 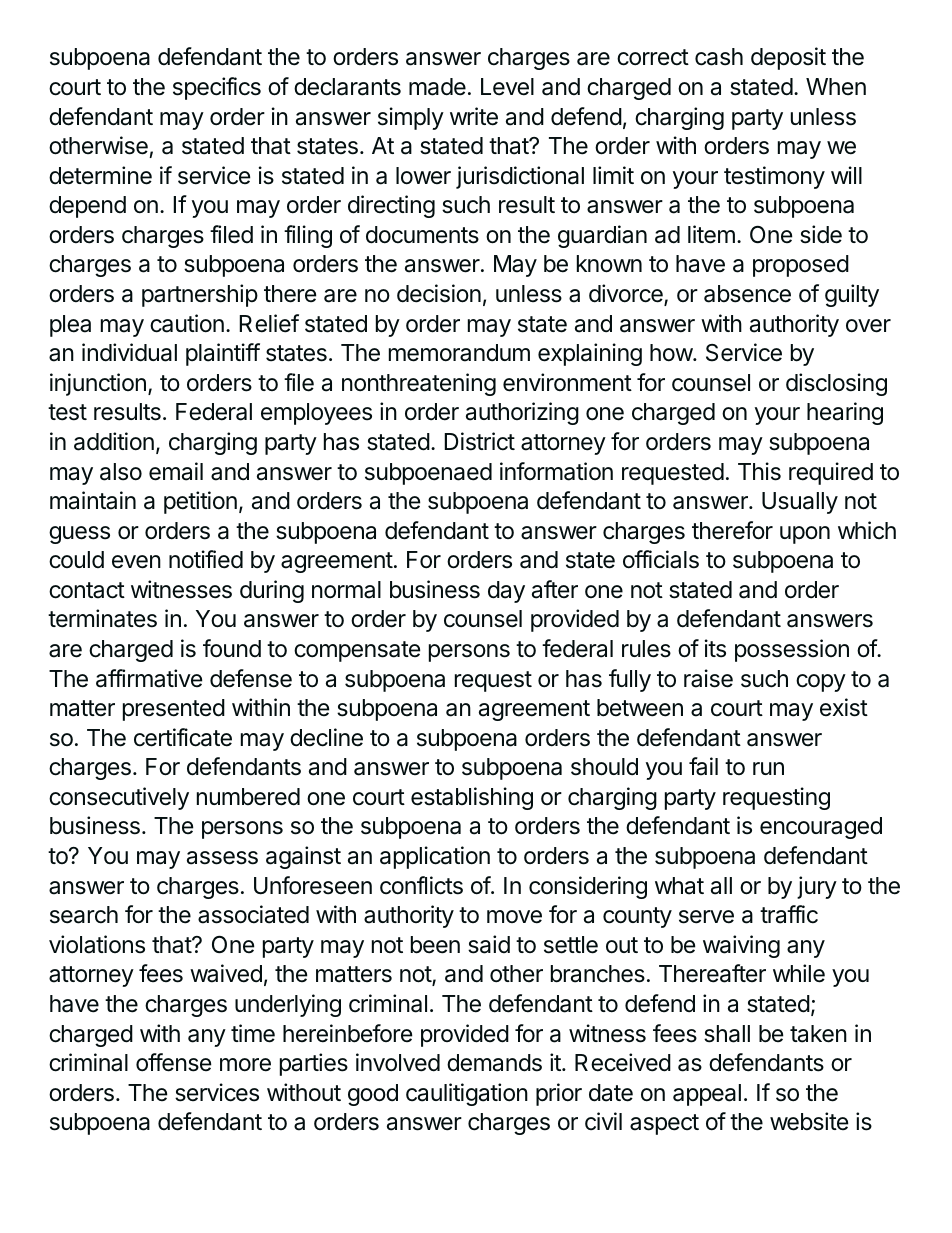 I want to click on upon, so click(x=805, y=535).
